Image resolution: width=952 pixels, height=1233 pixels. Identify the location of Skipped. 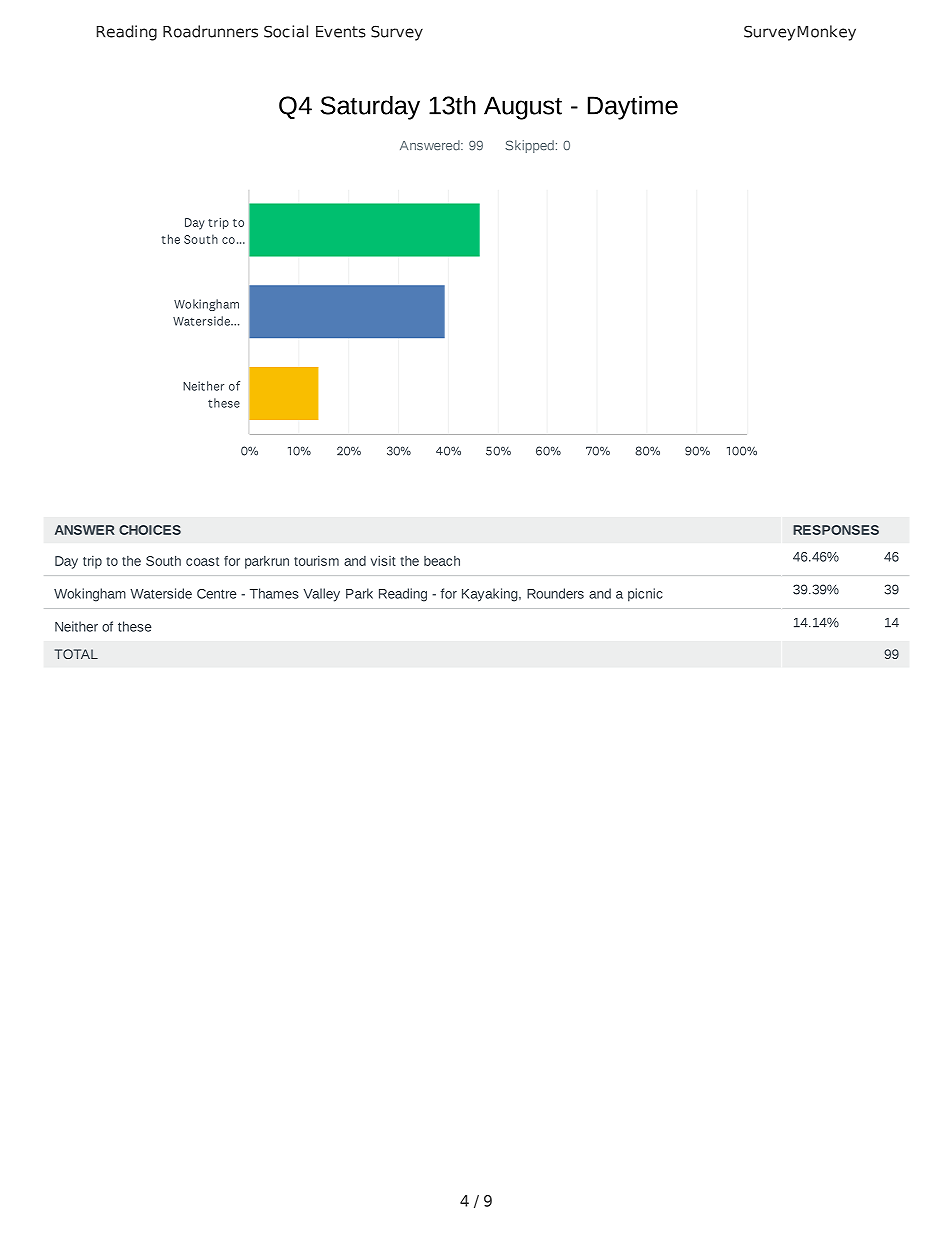
(529, 146).
